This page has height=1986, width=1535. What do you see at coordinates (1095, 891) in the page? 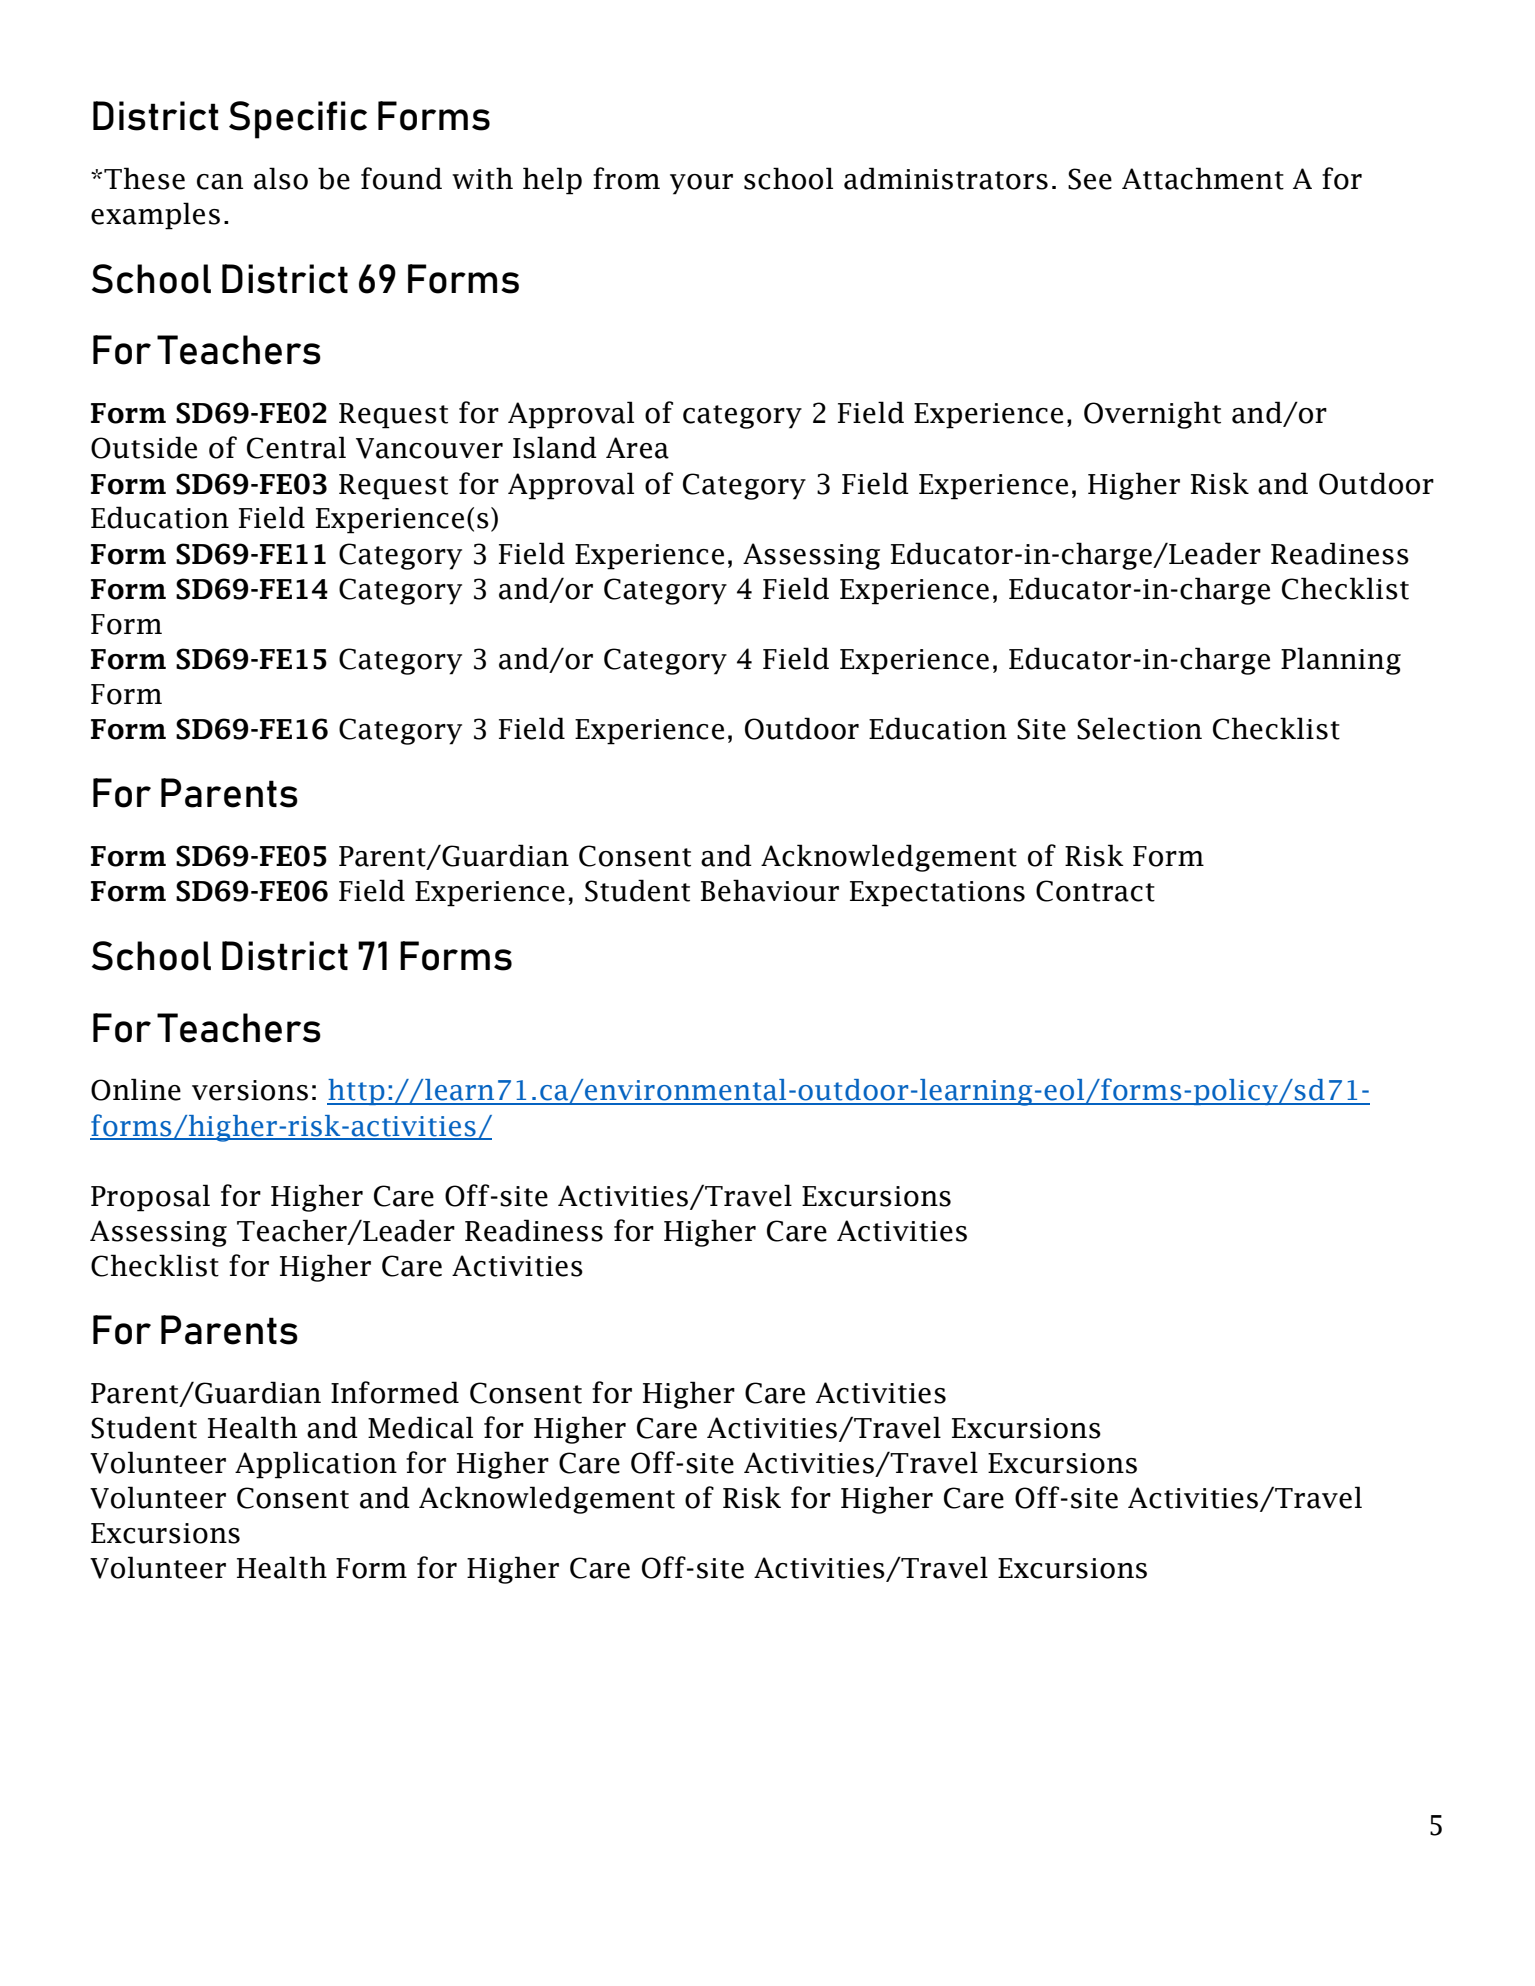
I see `Contract` at bounding box center [1095, 891].
